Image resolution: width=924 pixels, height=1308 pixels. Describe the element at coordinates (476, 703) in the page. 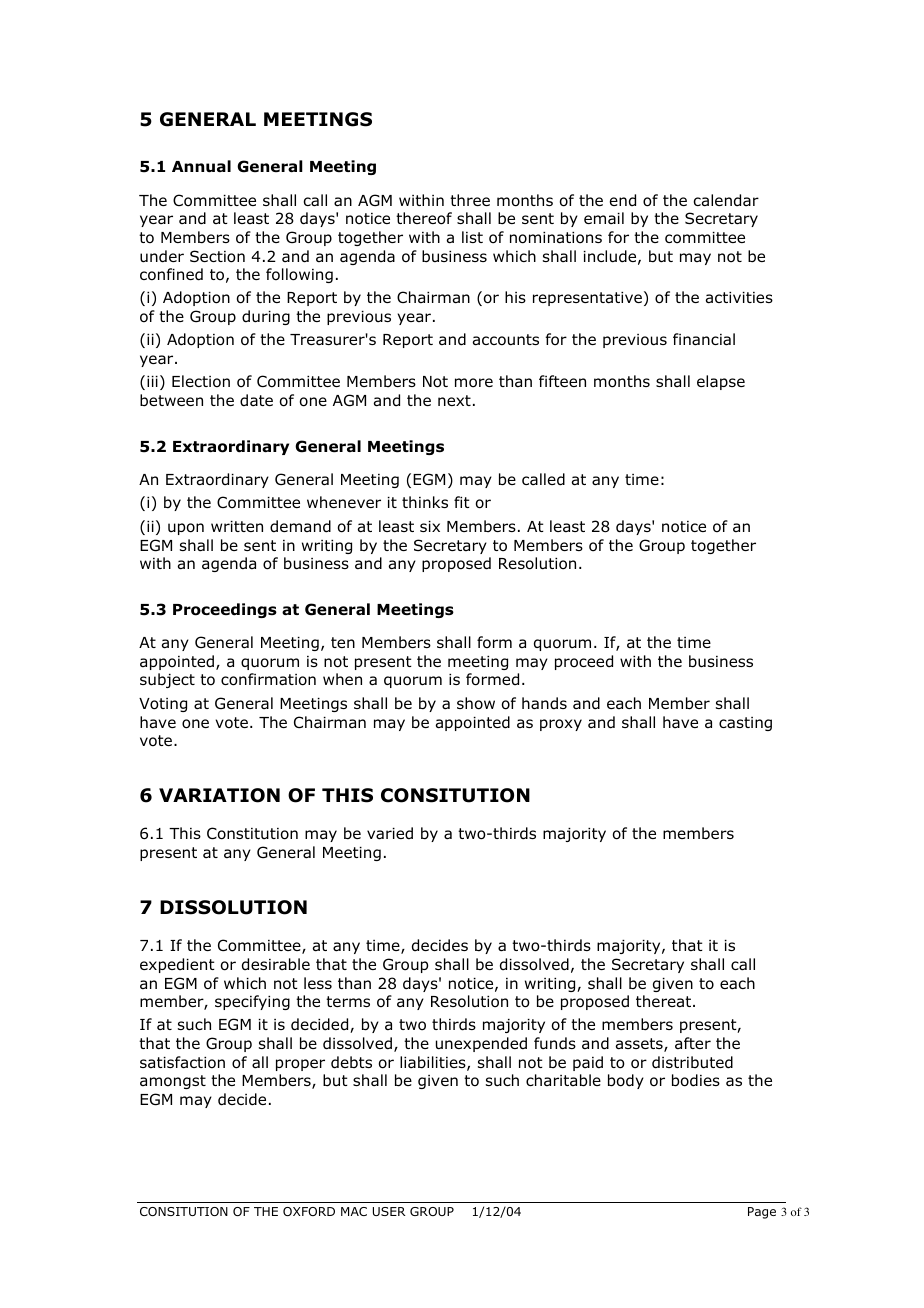

I see `show` at that location.
